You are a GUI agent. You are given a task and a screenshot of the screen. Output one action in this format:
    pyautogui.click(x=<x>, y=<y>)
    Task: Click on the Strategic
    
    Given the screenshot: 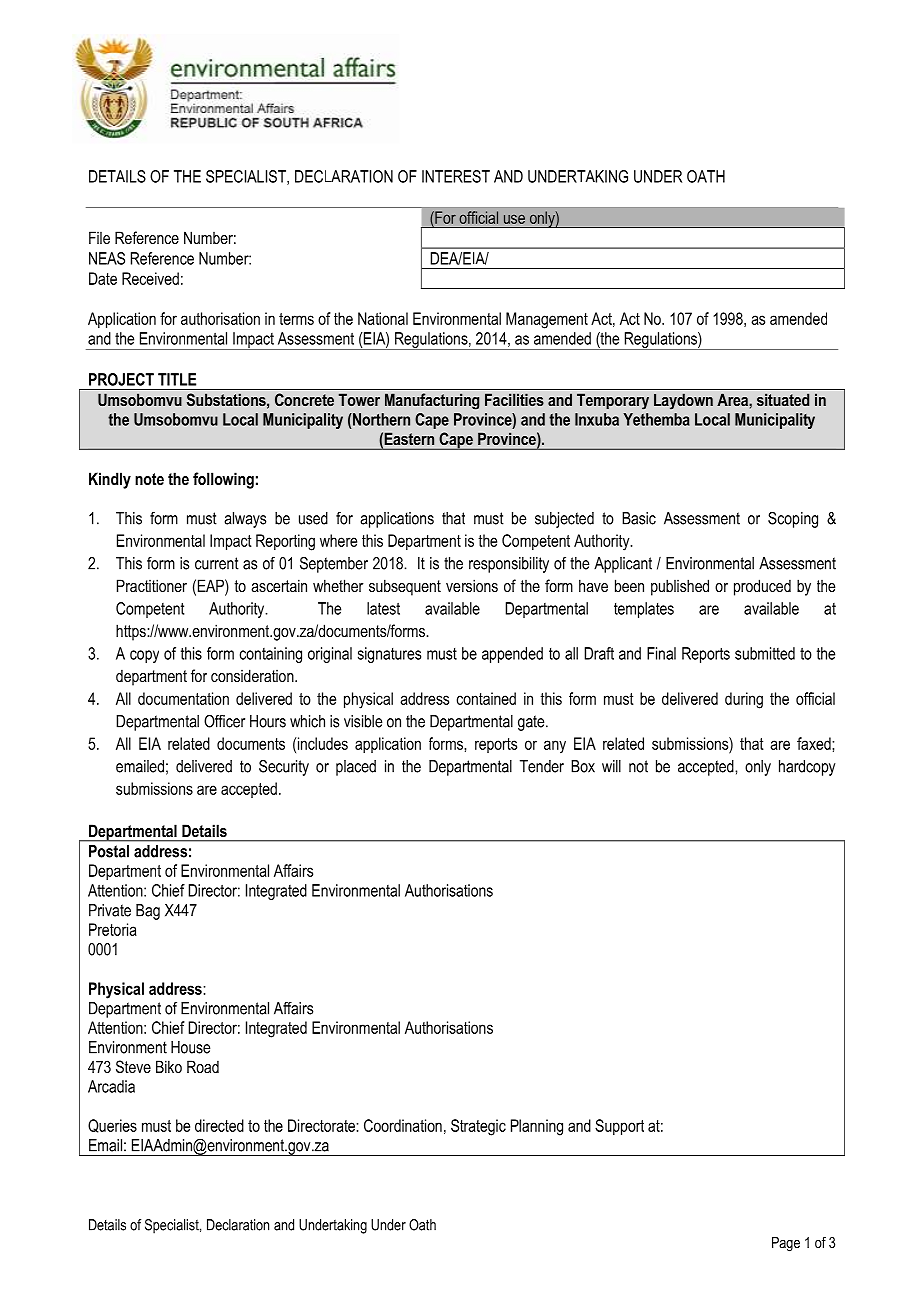 What is the action you would take?
    pyautogui.click(x=478, y=1127)
